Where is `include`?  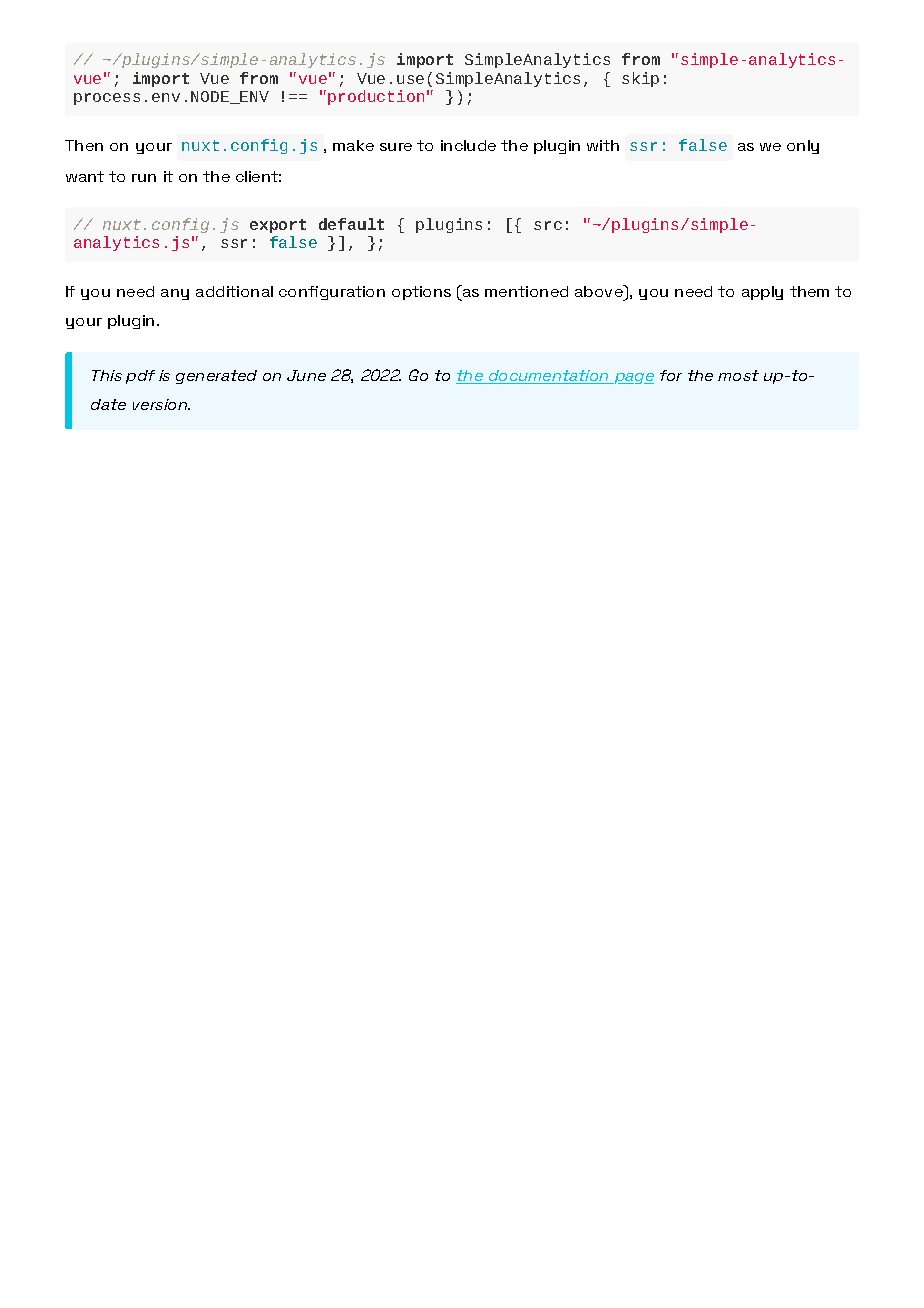 include is located at coordinates (468, 145).
